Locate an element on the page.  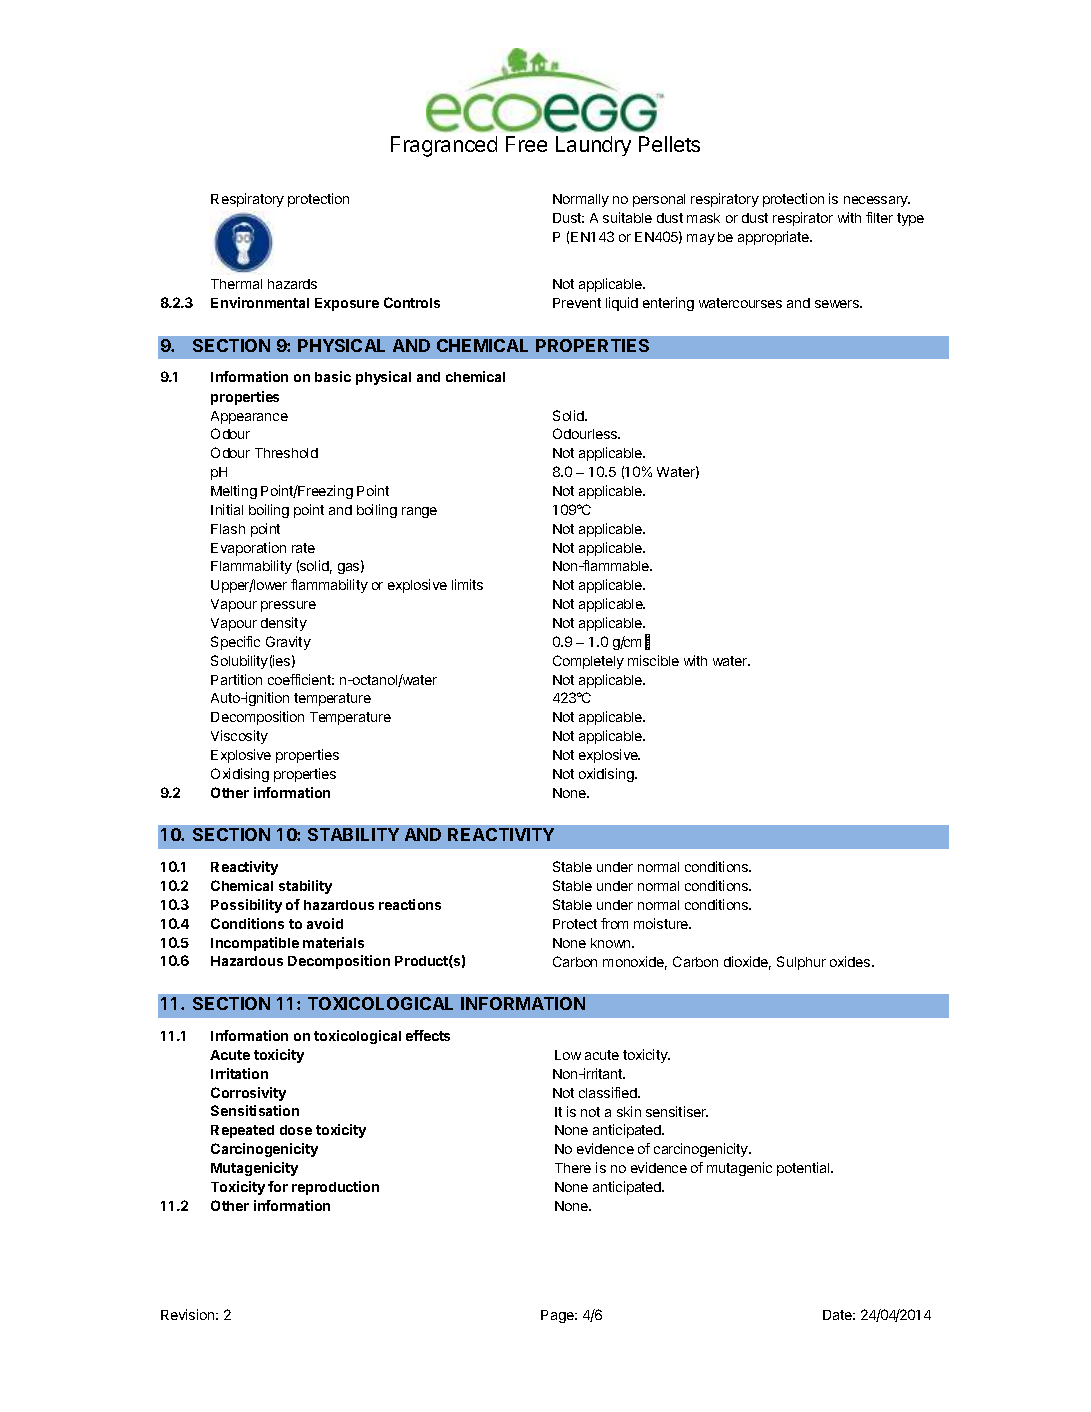
Fragranced is located at coordinates (444, 146).
